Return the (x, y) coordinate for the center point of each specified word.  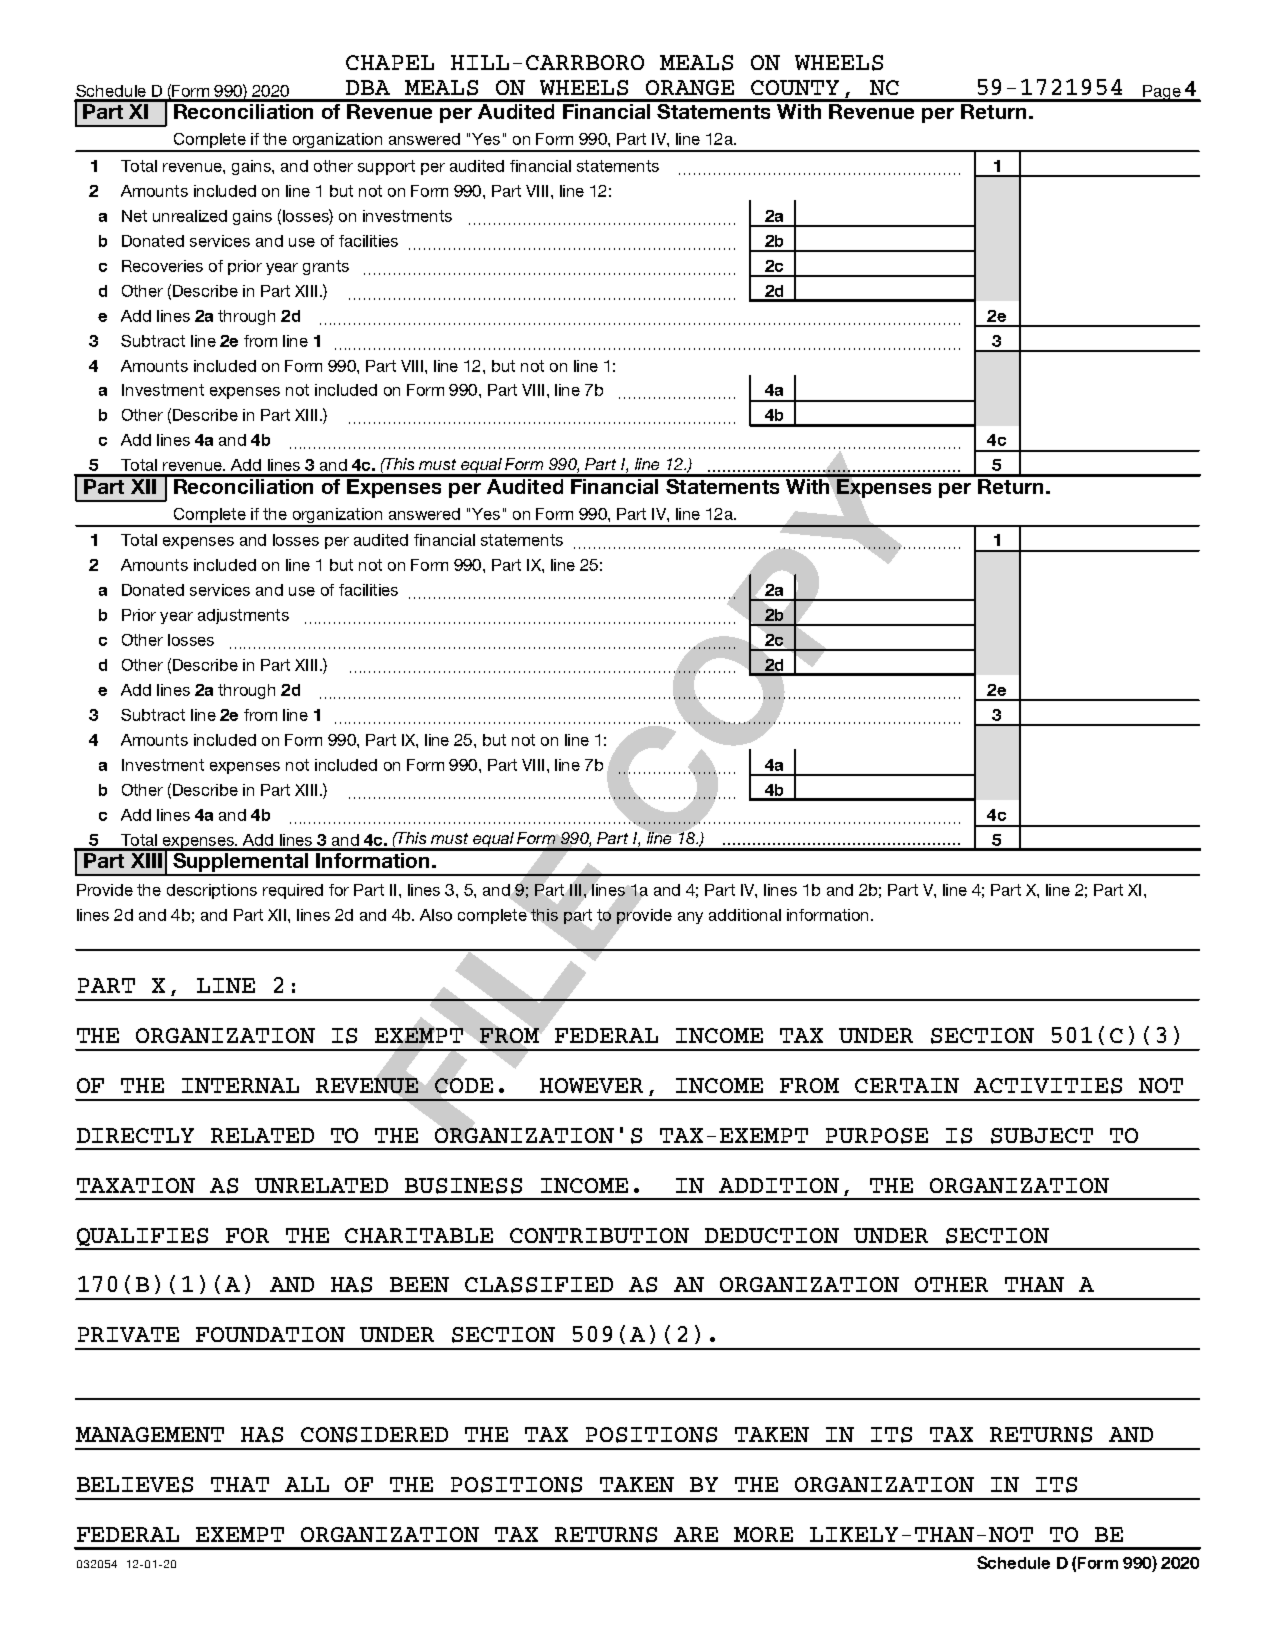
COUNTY (795, 87)
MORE (763, 1534)
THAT (240, 1484)
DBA (368, 87)
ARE (696, 1534)
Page (1162, 93)
